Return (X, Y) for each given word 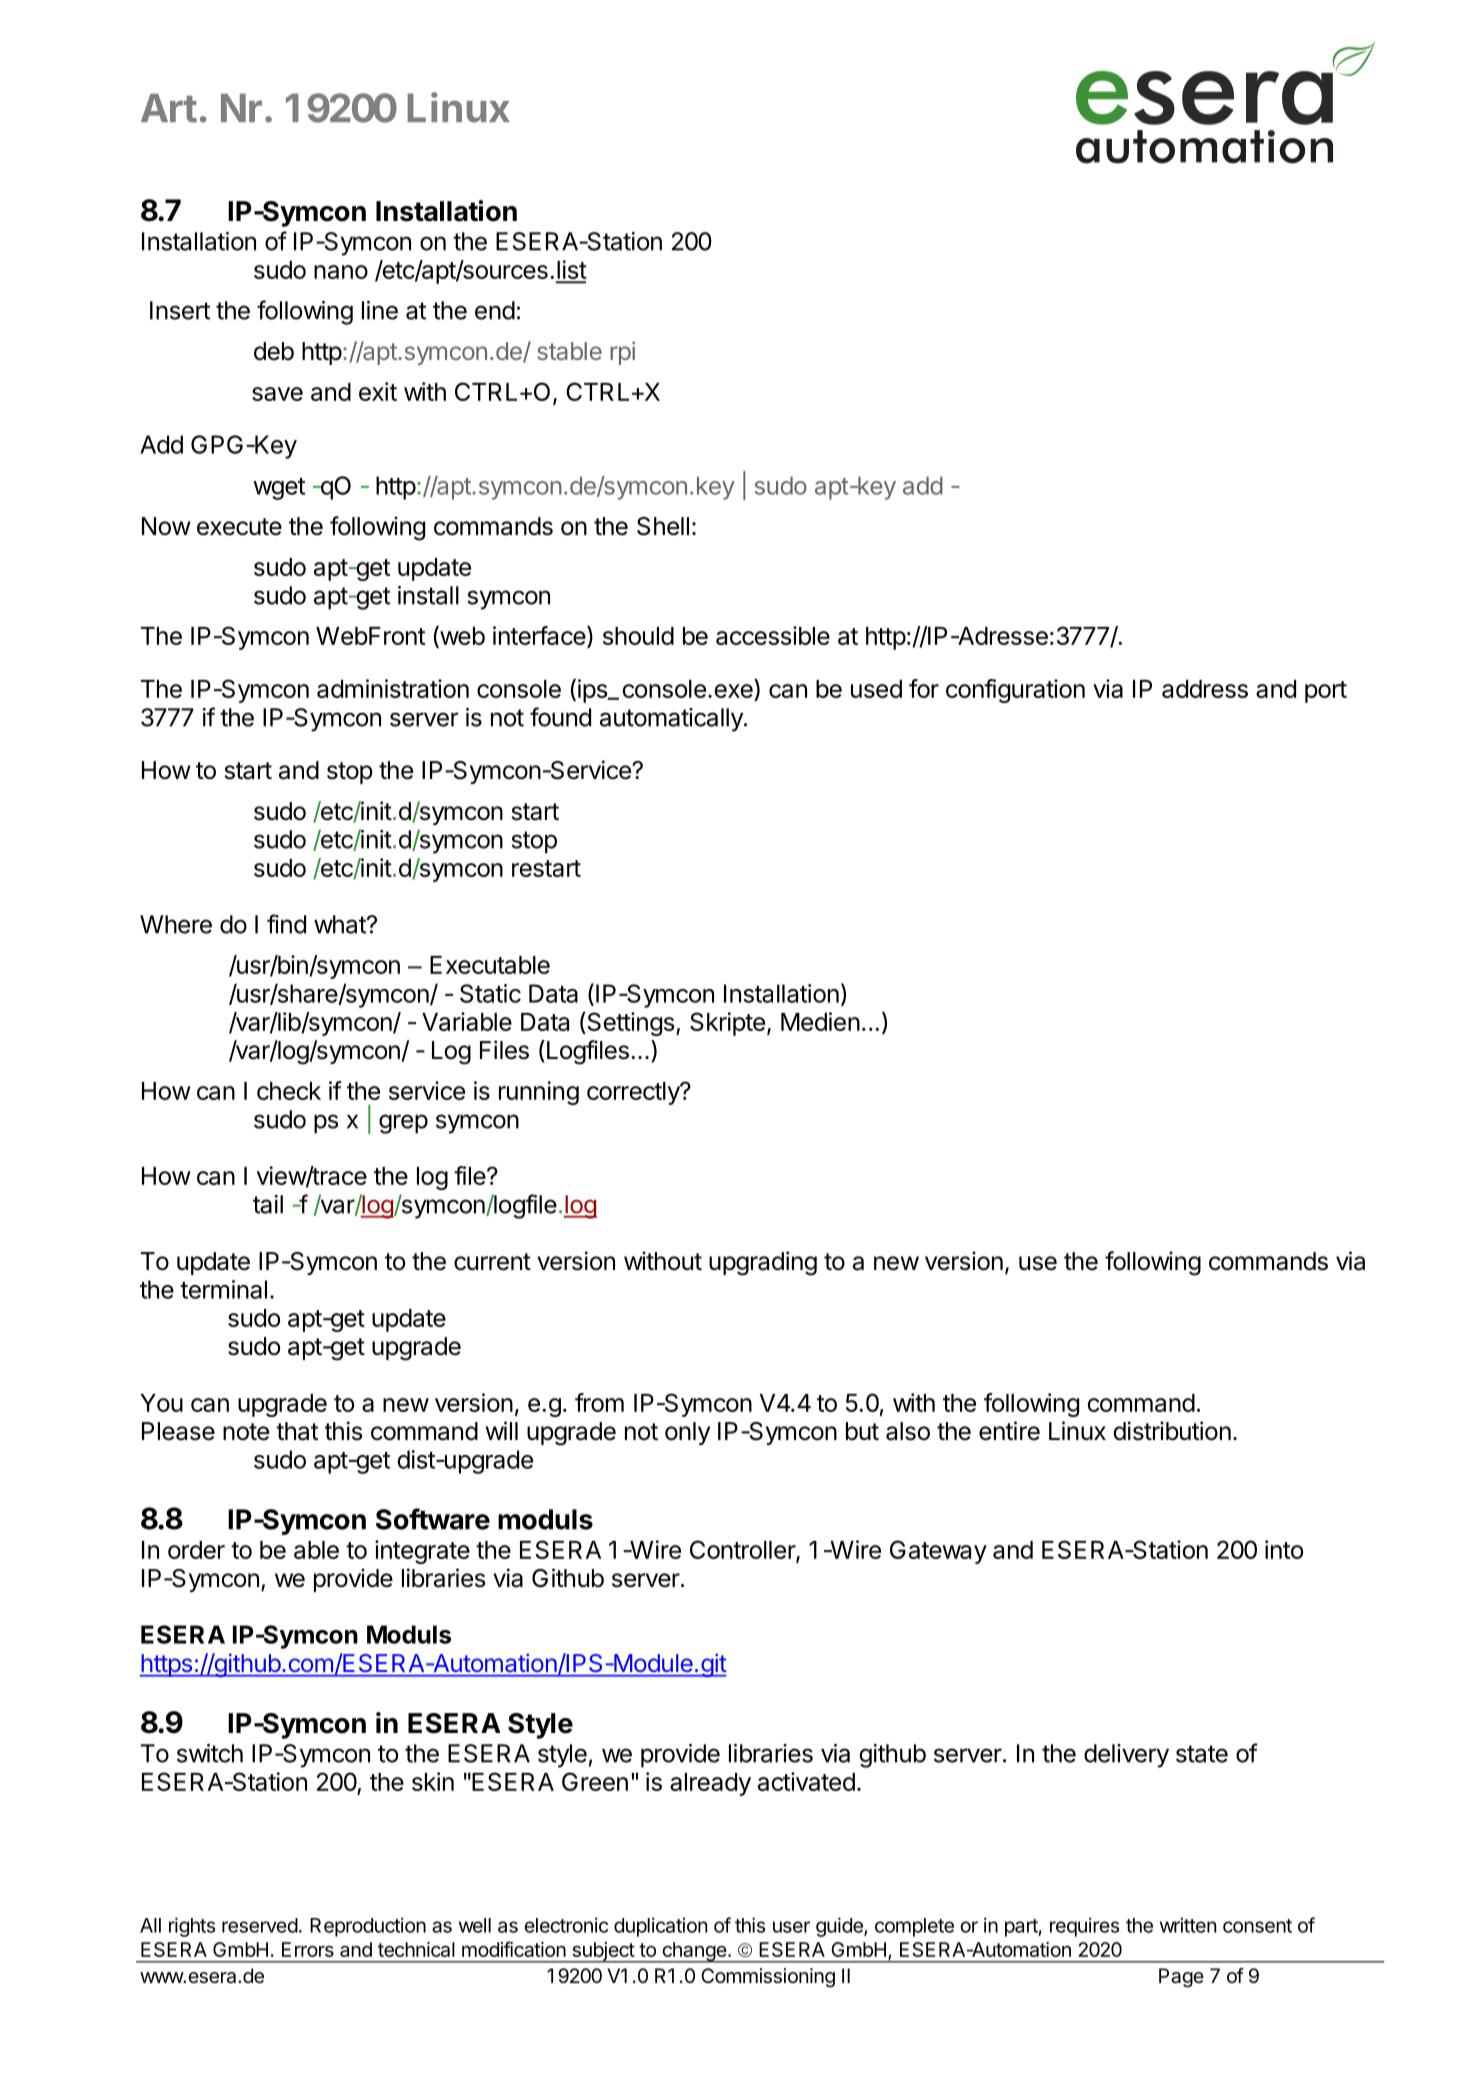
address (1205, 689)
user (791, 1927)
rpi (622, 353)
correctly (634, 1093)
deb (274, 351)
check (289, 1091)
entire (1009, 1431)
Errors (308, 1949)
